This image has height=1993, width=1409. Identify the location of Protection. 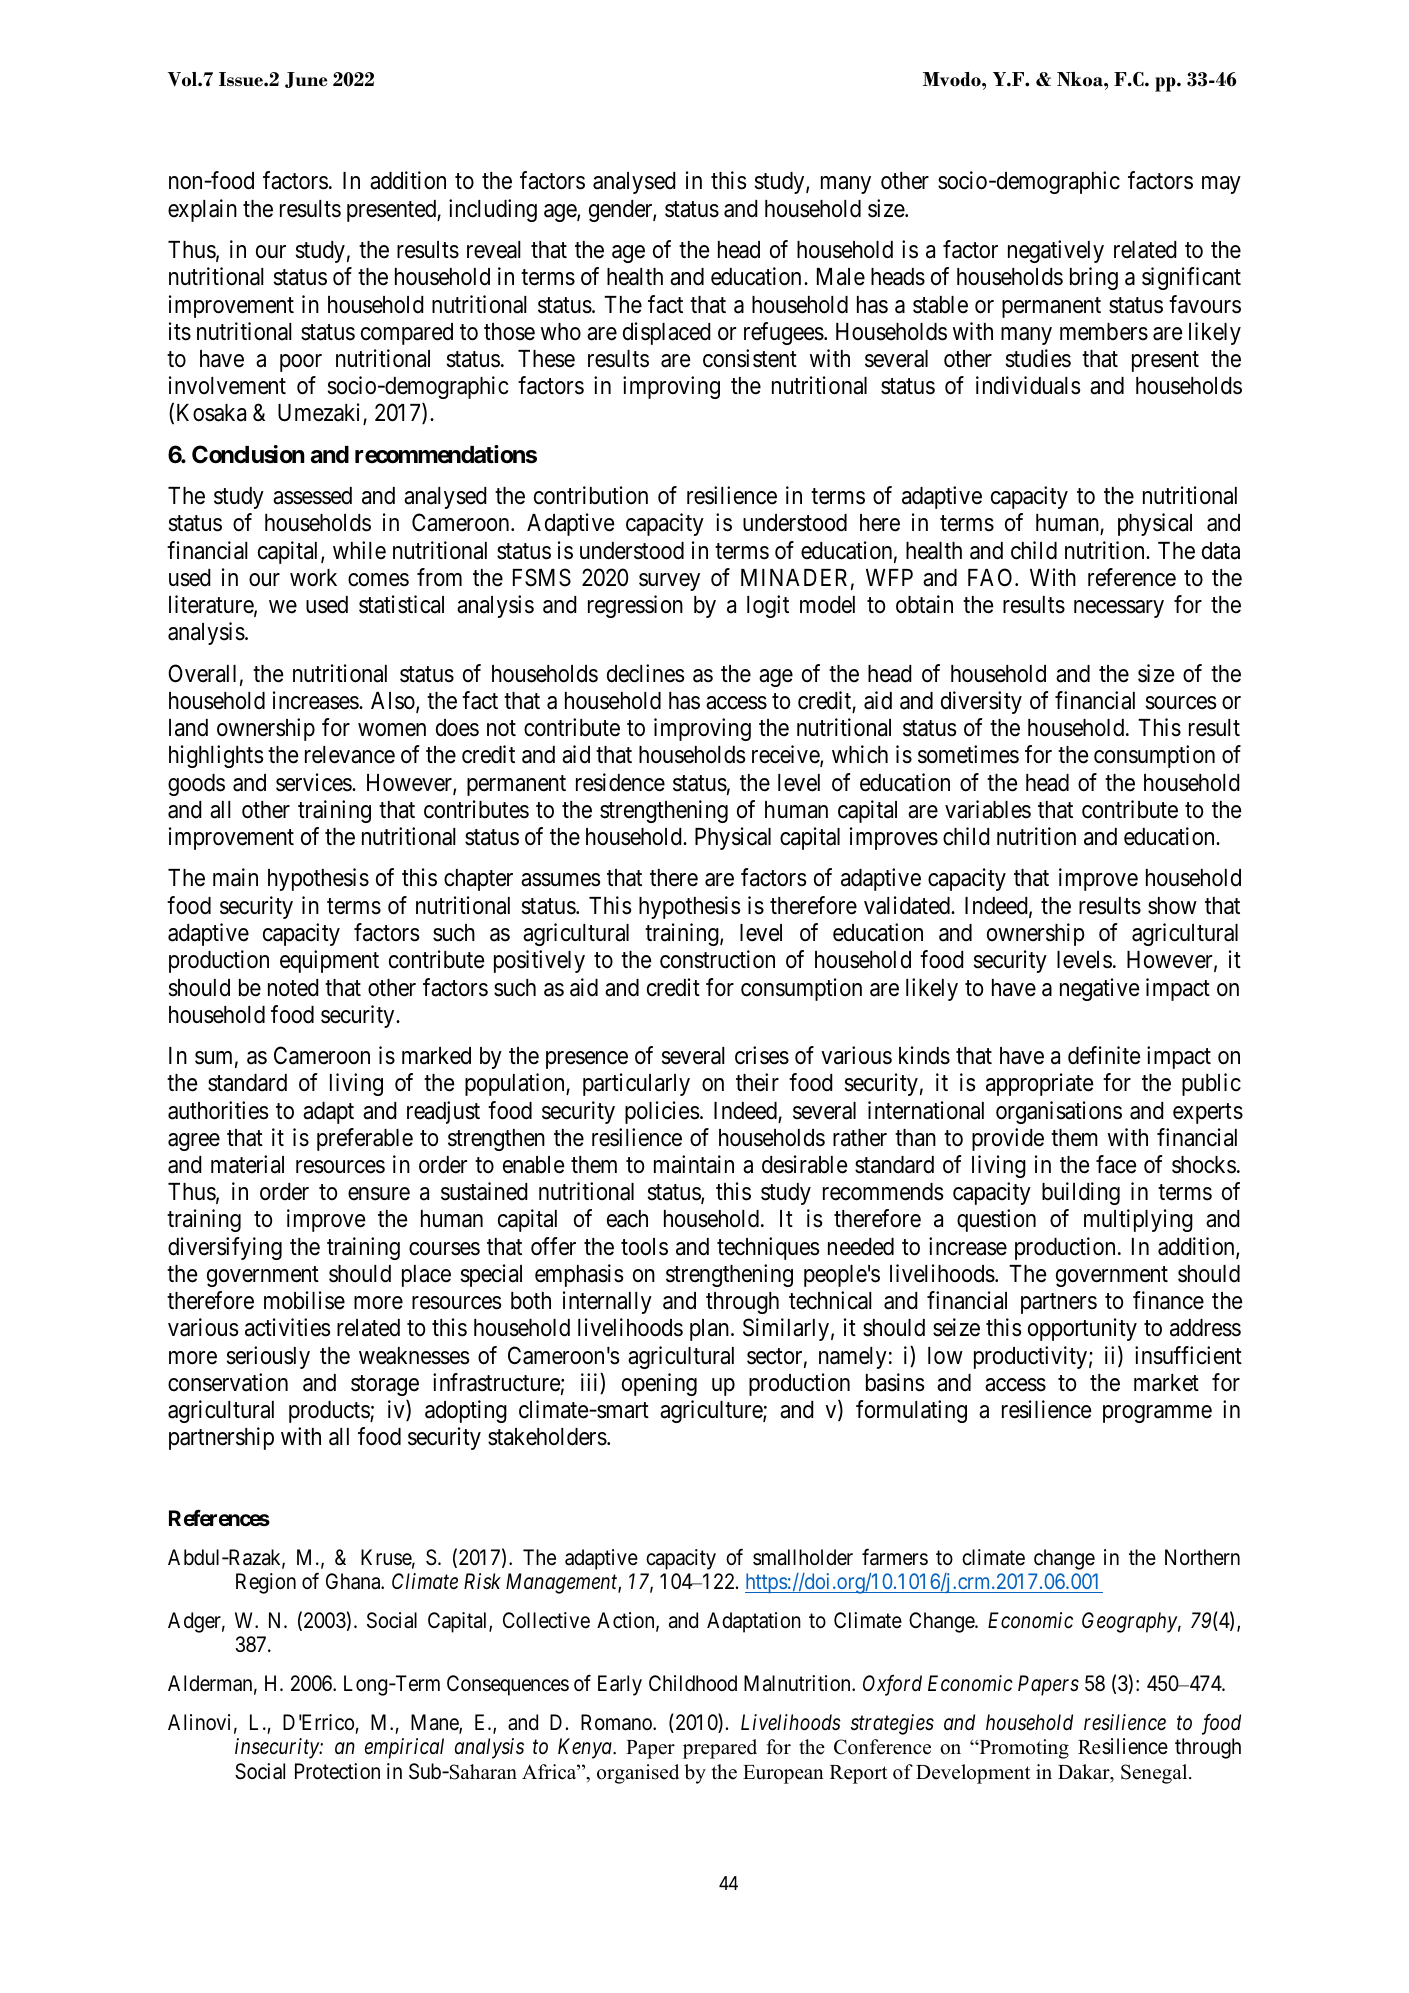
(337, 1771).
